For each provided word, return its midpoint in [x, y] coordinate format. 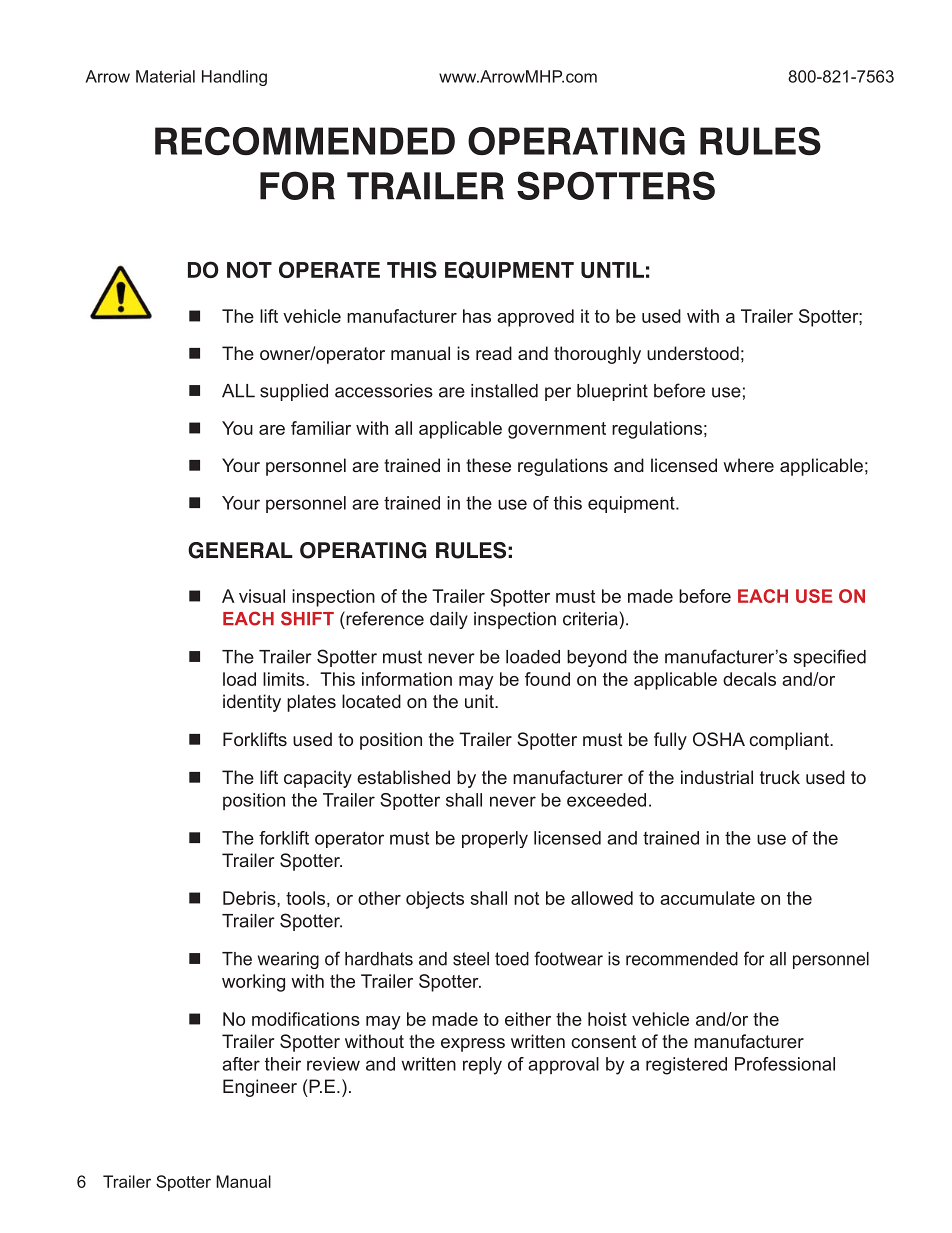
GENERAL [240, 550]
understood [693, 353]
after [241, 1064]
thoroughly [597, 355]
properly [495, 839]
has [477, 316]
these [488, 465]
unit [480, 701]
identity [252, 703]
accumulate [707, 898]
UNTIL [612, 270]
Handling [234, 78]
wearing [288, 960]
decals [749, 679]
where [748, 465]
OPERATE [329, 269]
